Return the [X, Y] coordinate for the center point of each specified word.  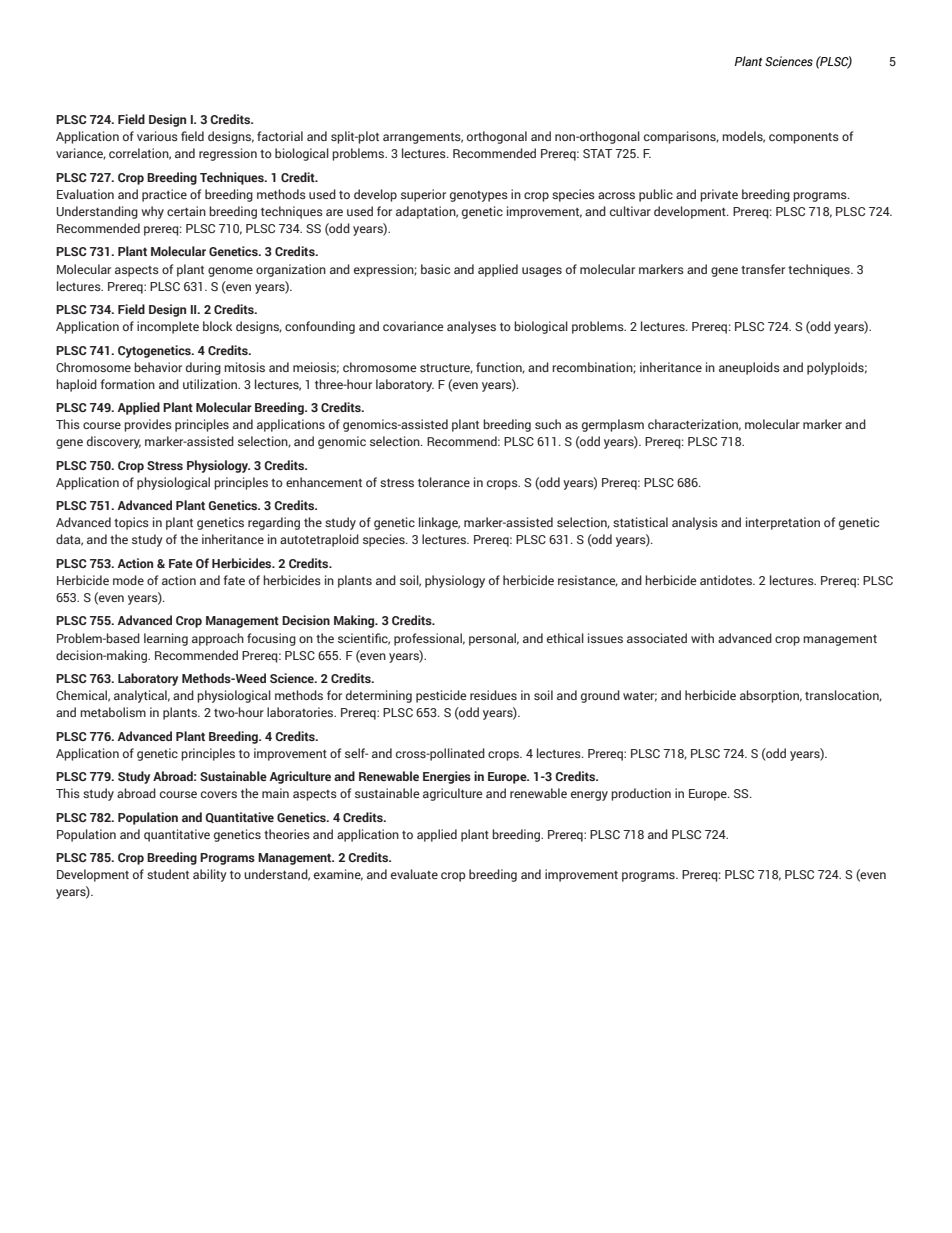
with [702, 638]
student [168, 874]
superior [423, 195]
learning [166, 639]
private [719, 195]
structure [446, 369]
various [157, 136]
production [641, 794]
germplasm [613, 425]
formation [127, 384]
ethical [565, 638]
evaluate [414, 874]
